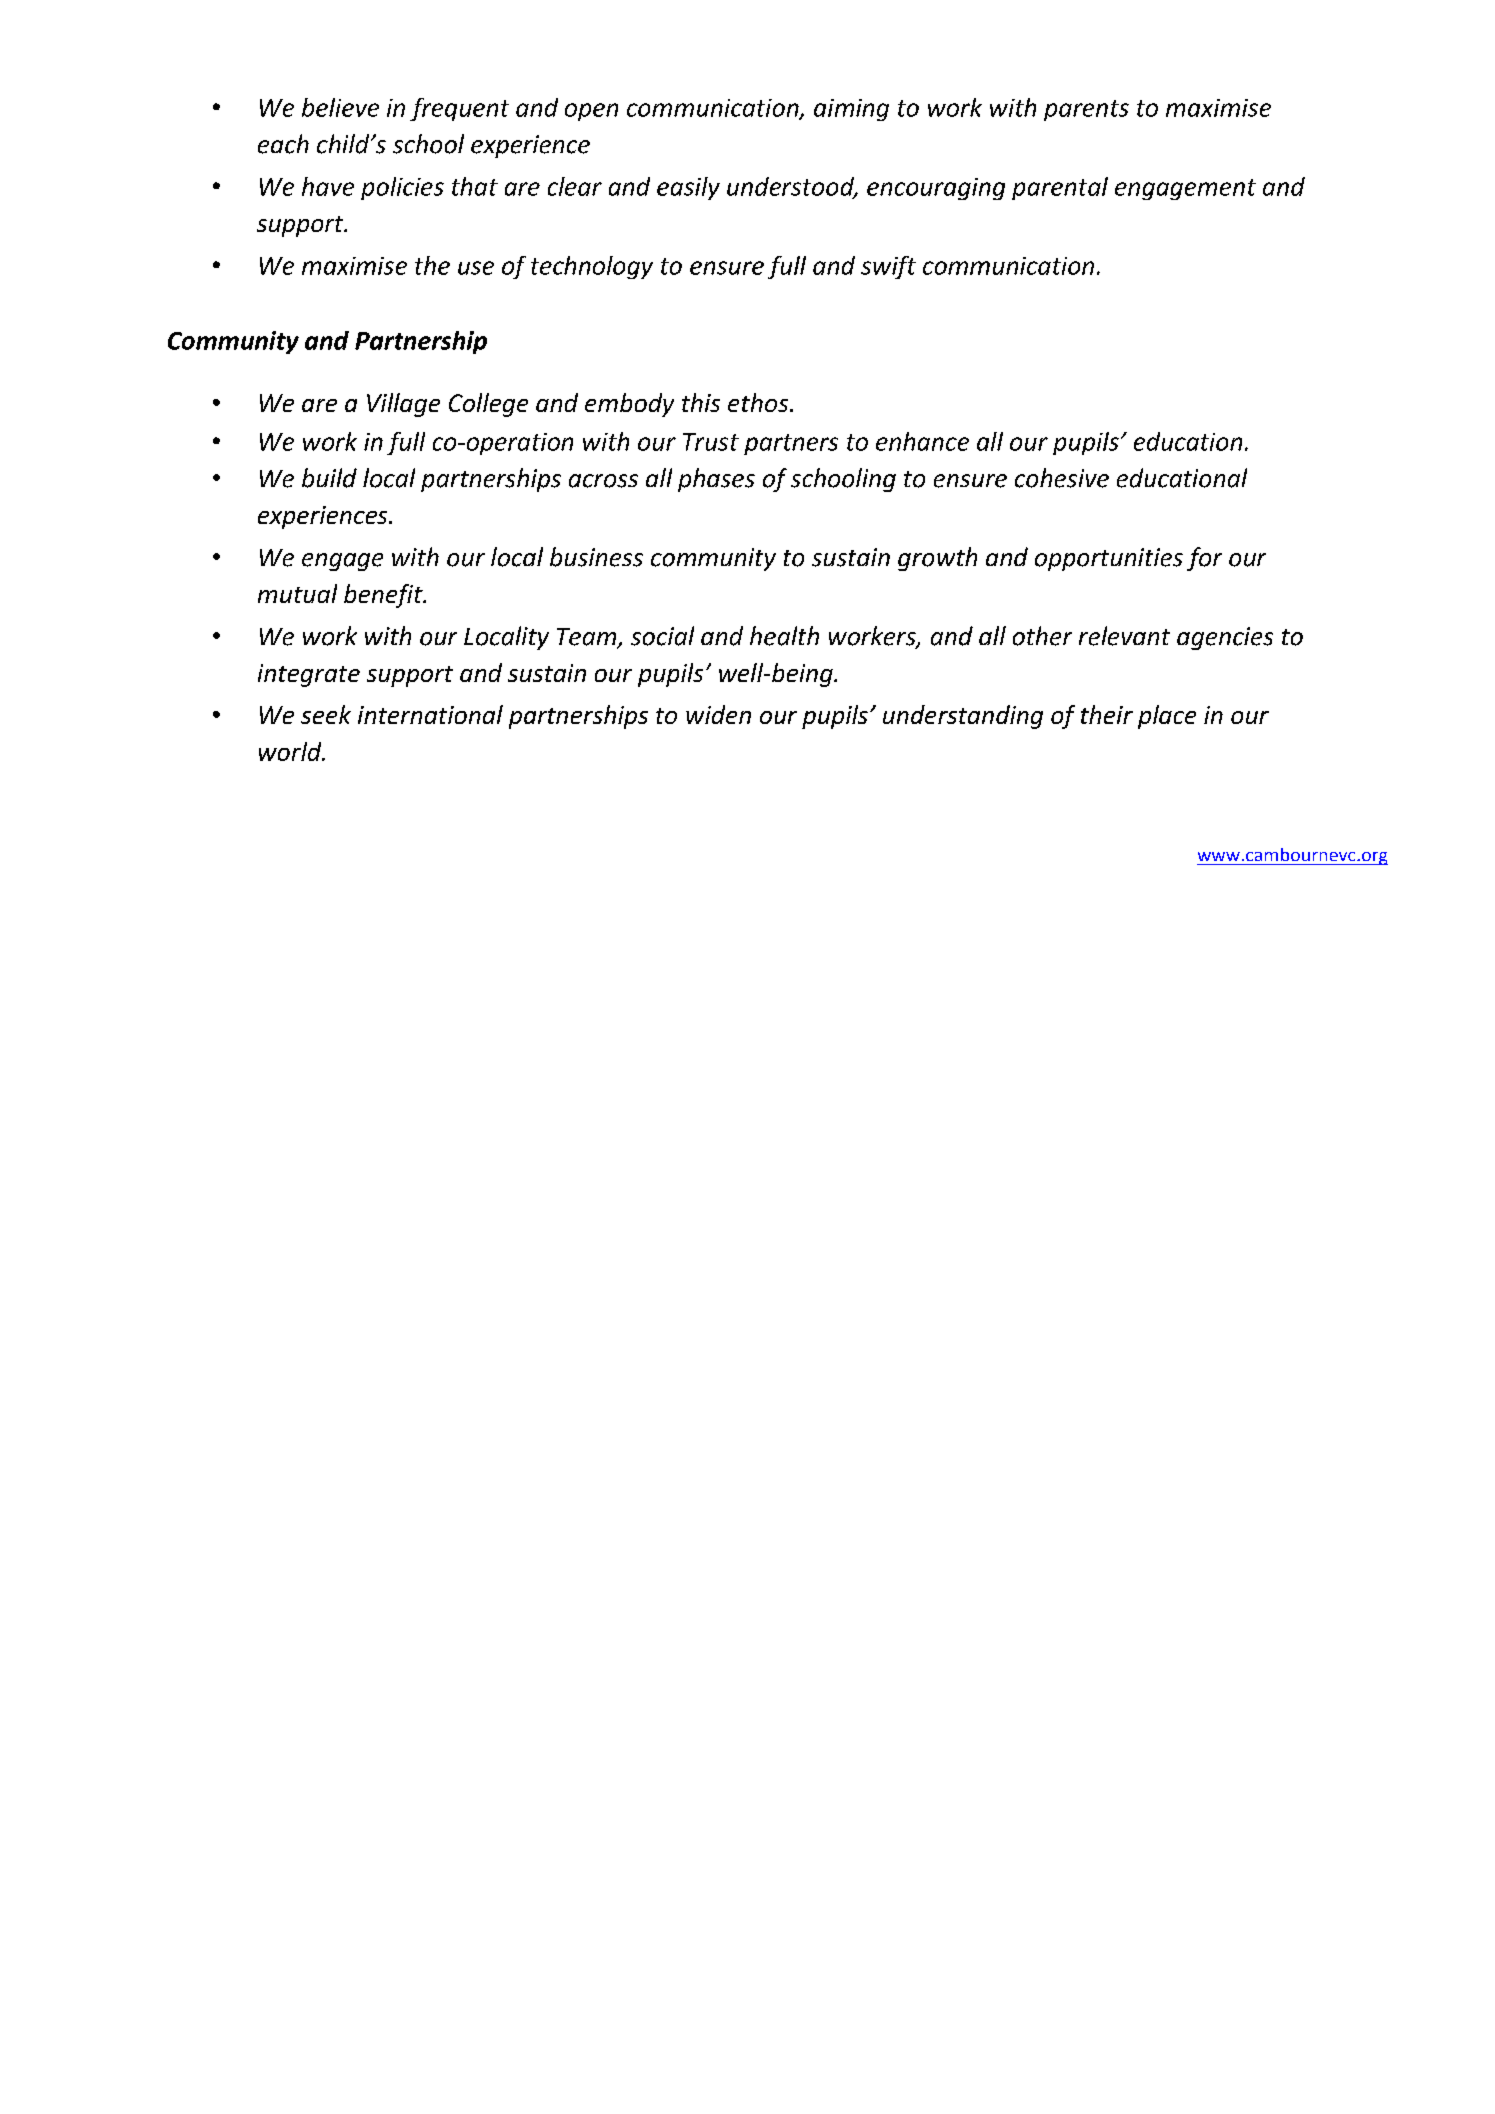 The width and height of the image is (1495, 2114). Describe the element at coordinates (716, 480) in the image. I see `phases` at that location.
